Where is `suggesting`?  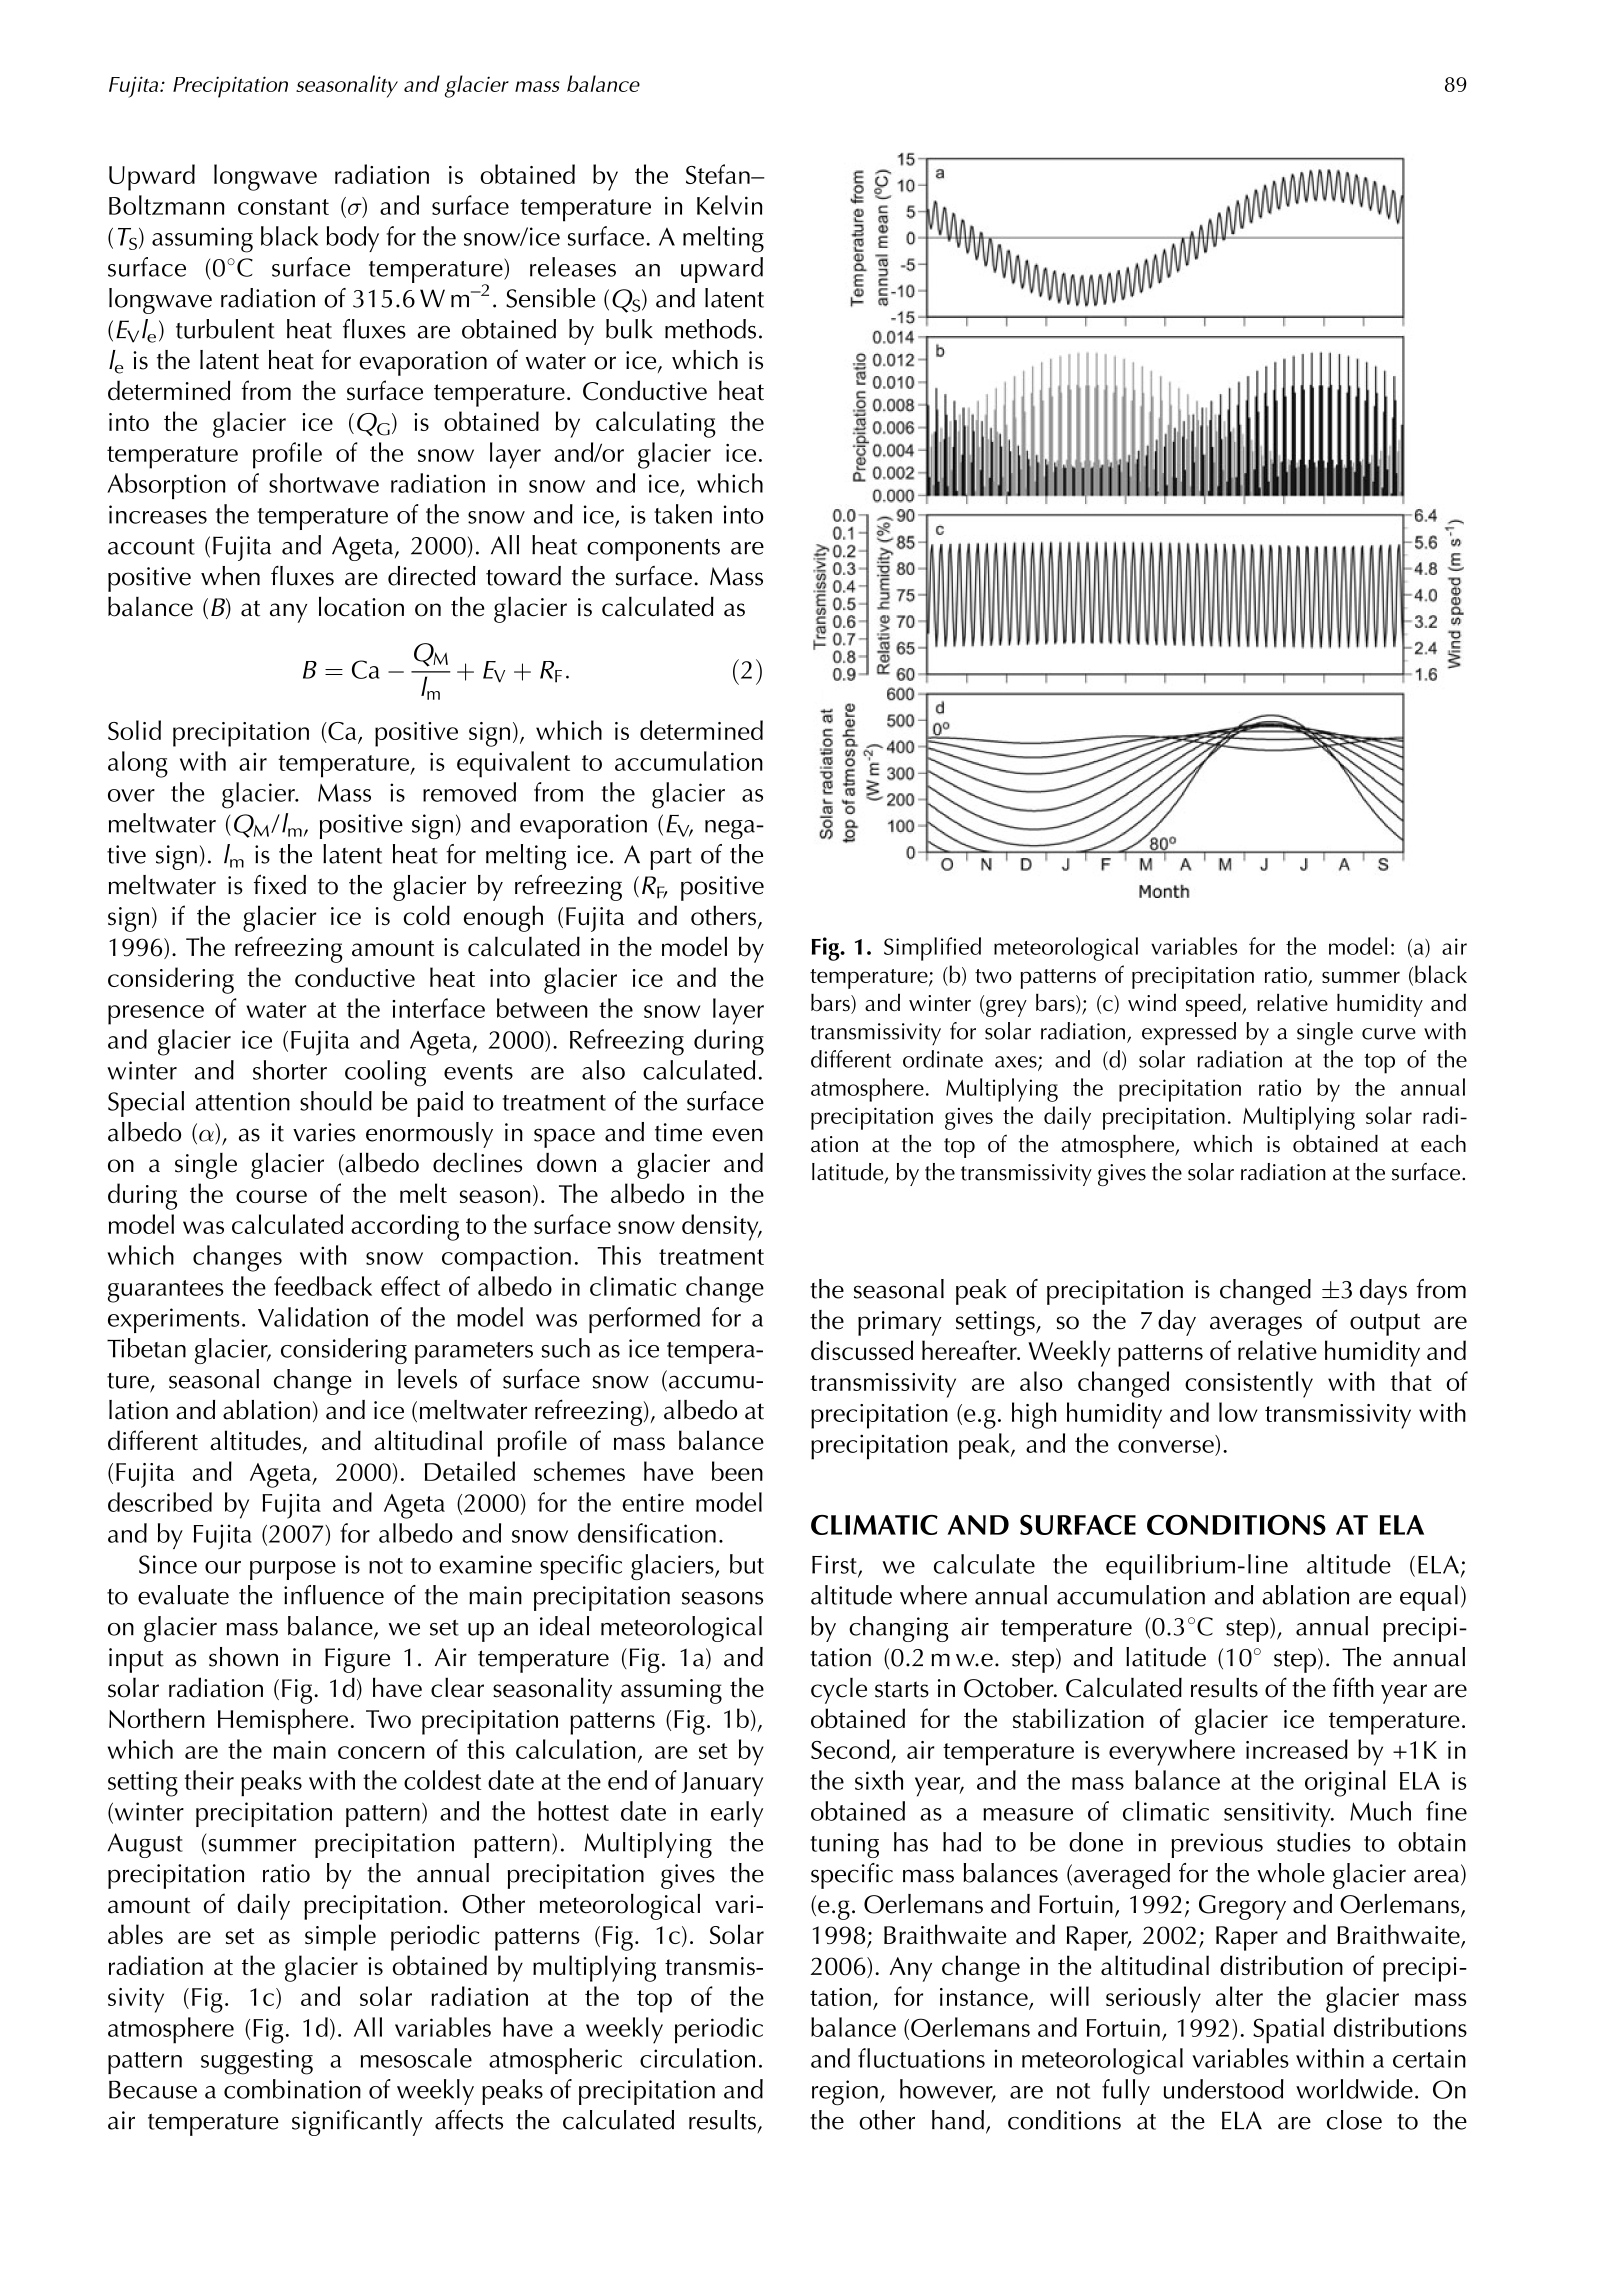
suggesting is located at coordinates (257, 2062).
